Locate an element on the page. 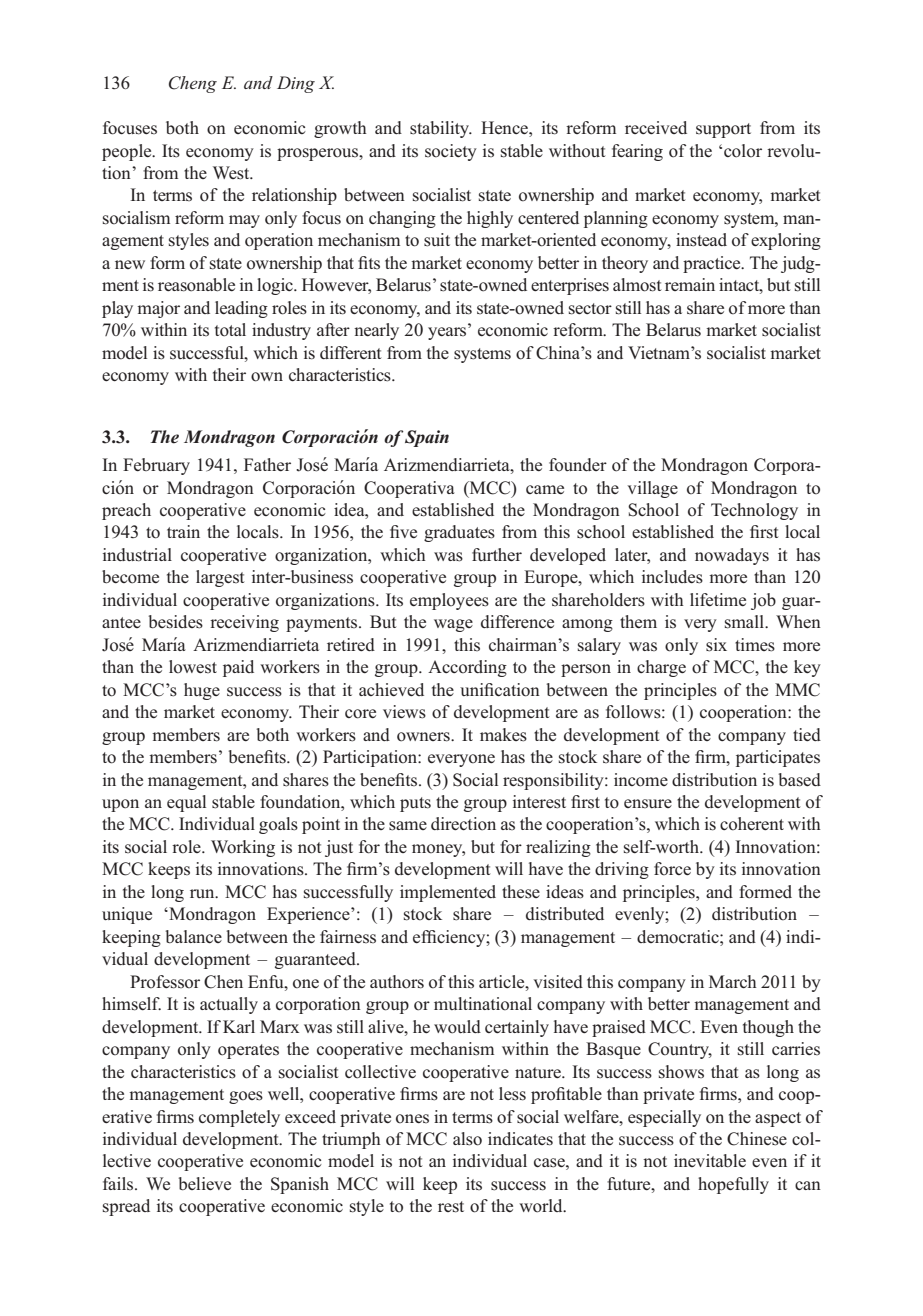 The height and width of the page is (1316, 923). coherent is located at coordinates (752, 824).
